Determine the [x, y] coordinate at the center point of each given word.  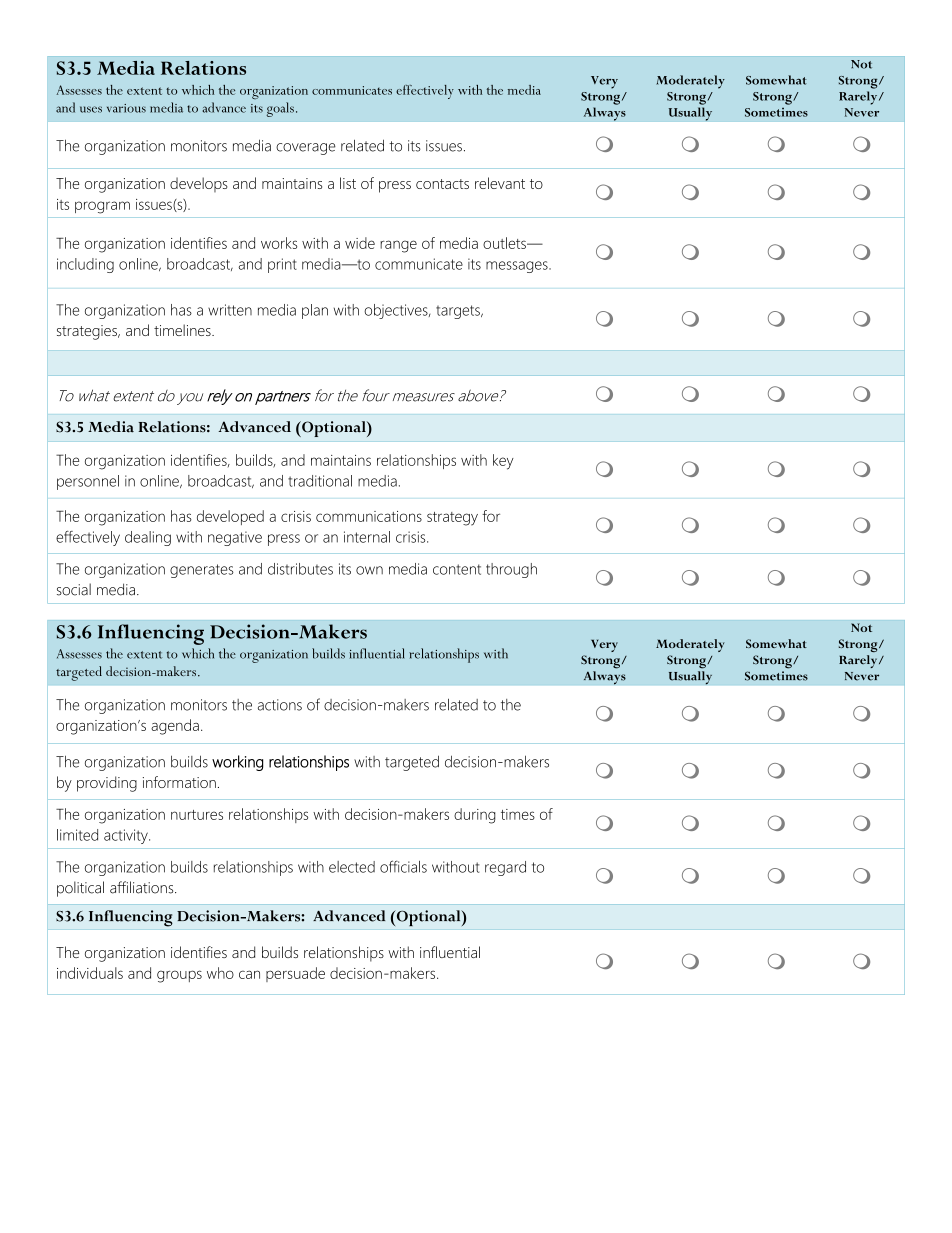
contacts [442, 184]
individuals [90, 973]
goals [280, 109]
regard [505, 868]
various [126, 108]
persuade [295, 974]
